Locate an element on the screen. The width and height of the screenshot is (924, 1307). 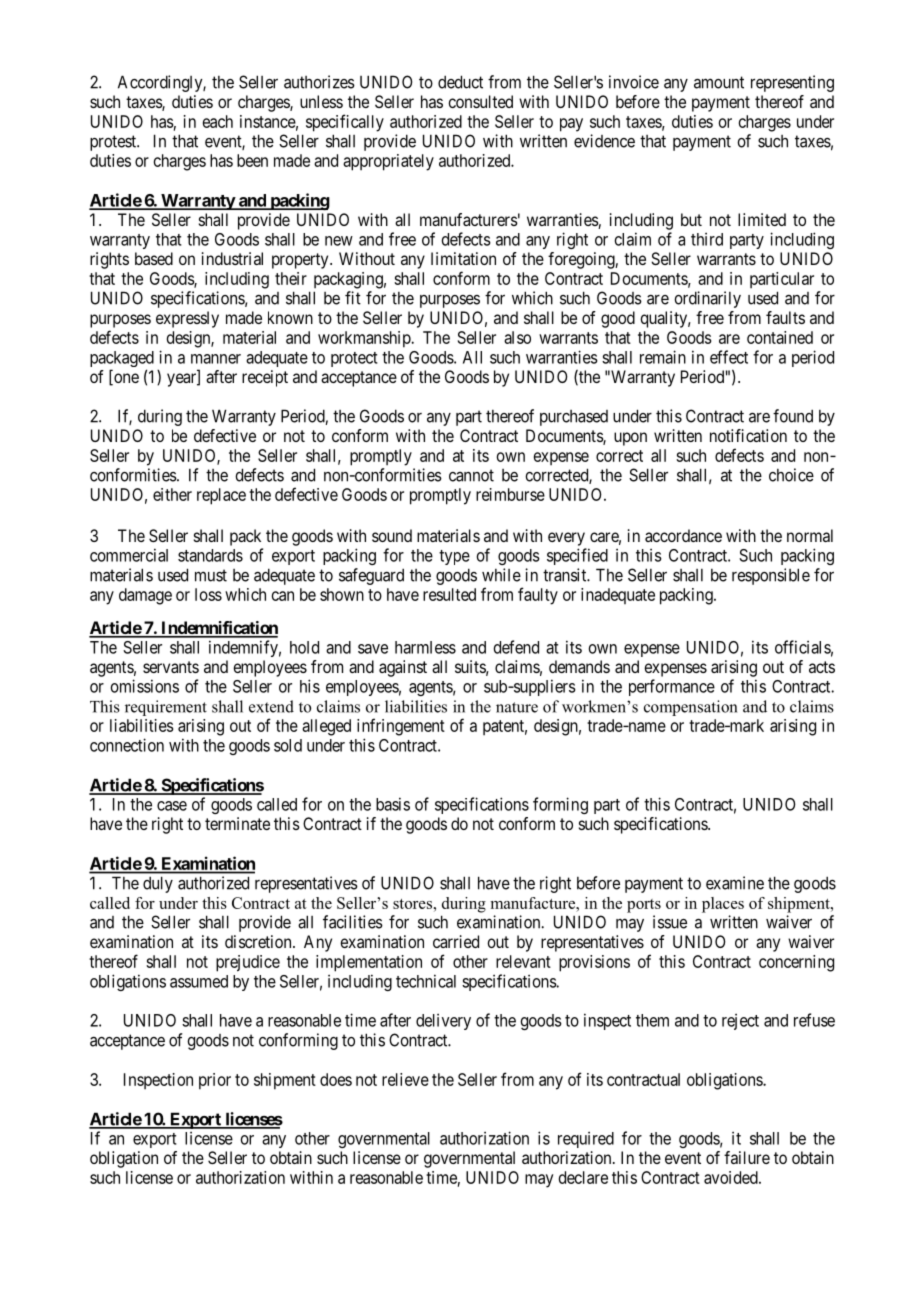
each is located at coordinates (218, 121).
